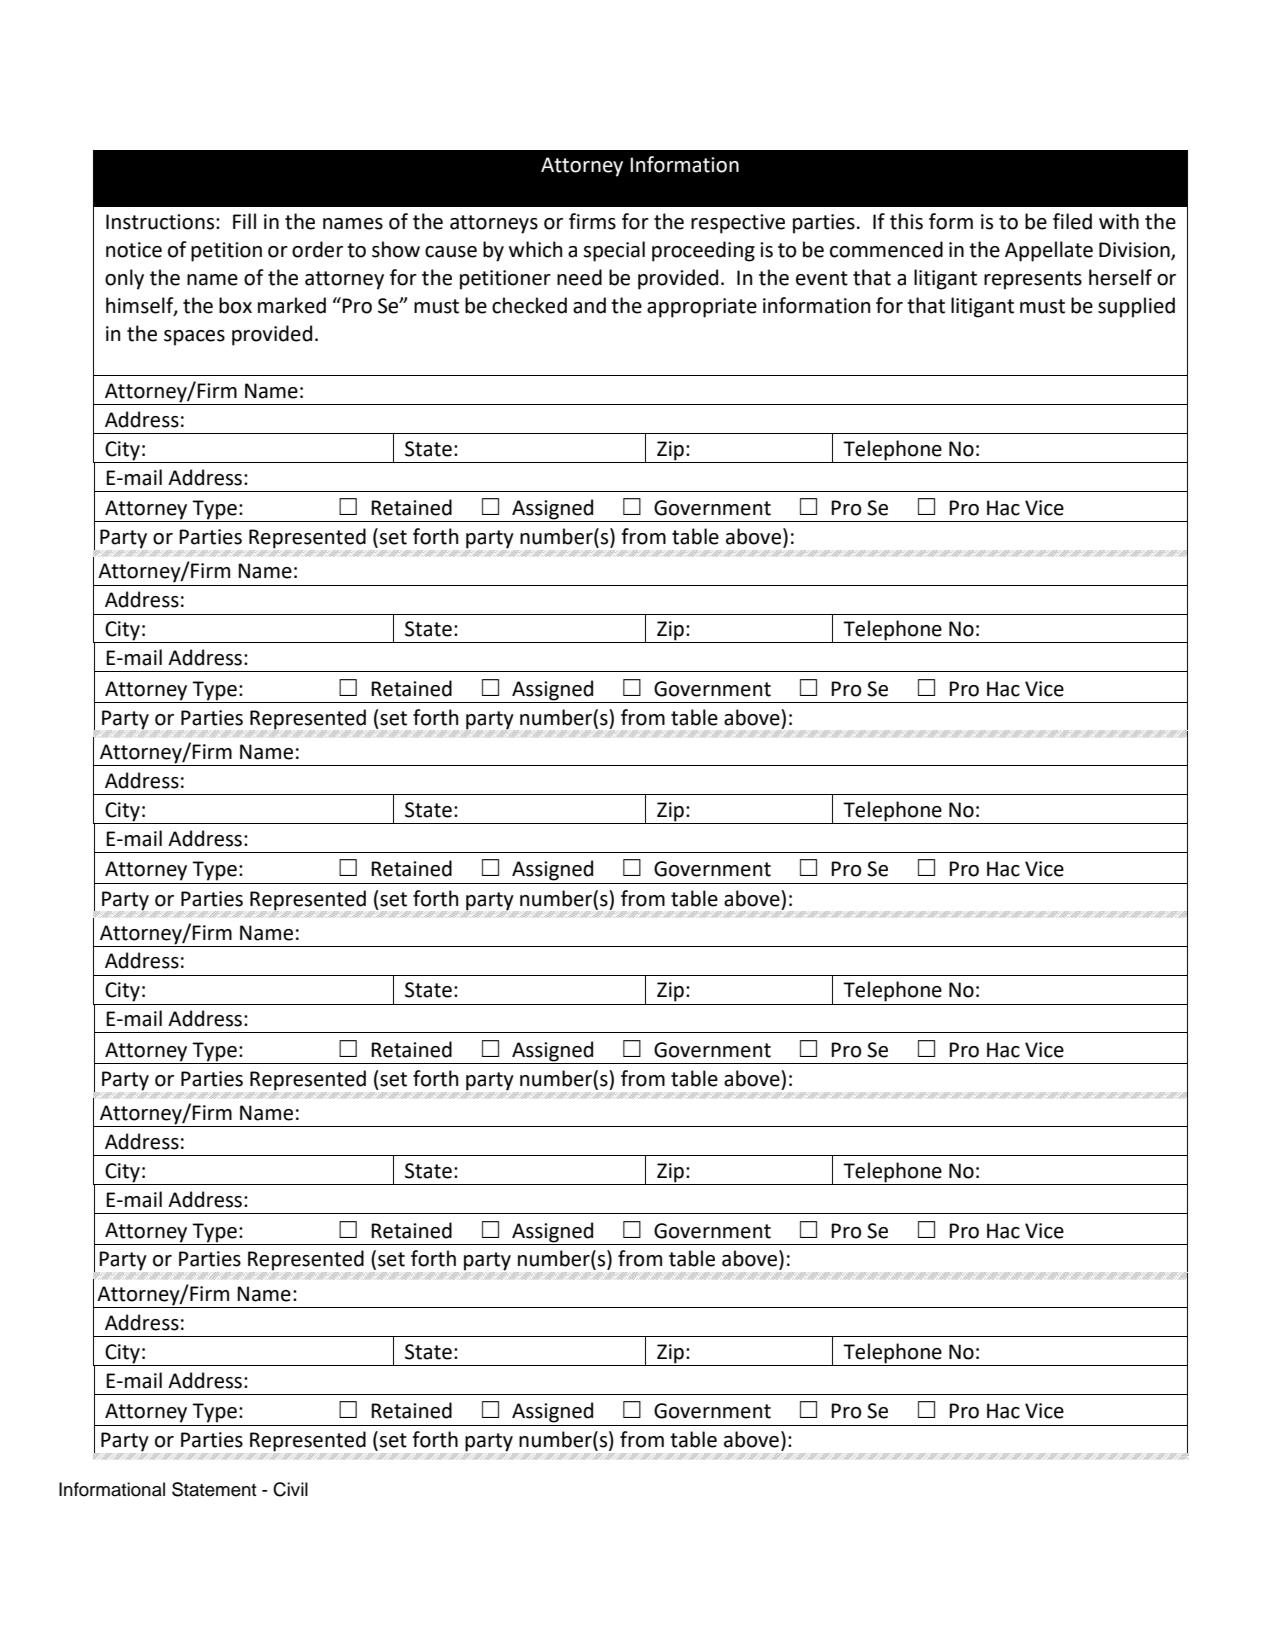 Image resolution: width=1272 pixels, height=1646 pixels. I want to click on appropriate, so click(702, 308).
